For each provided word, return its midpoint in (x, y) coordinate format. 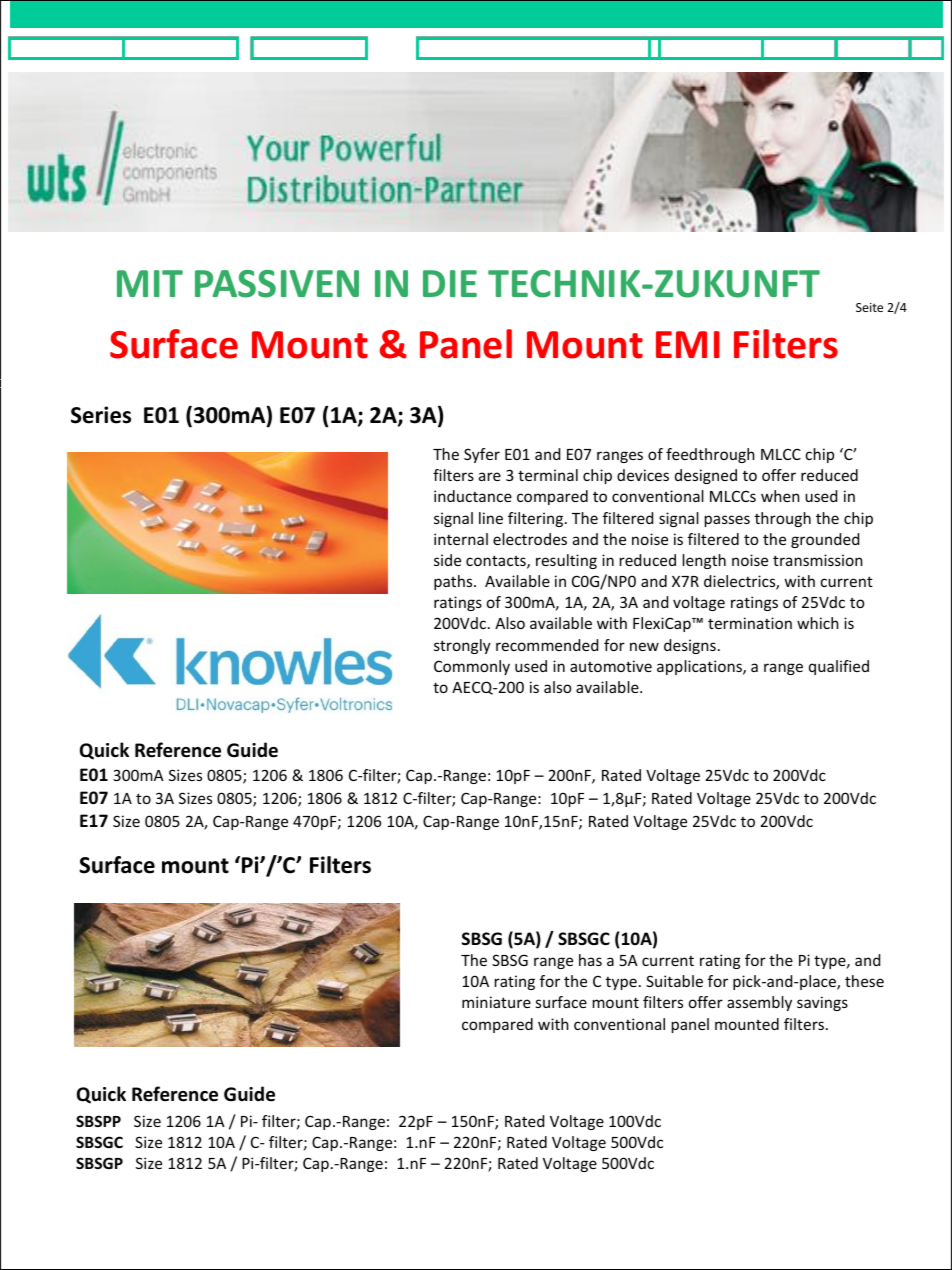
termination (750, 623)
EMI (688, 344)
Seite (869, 307)
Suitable (674, 981)
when (780, 496)
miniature (496, 1002)
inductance (473, 496)
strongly (462, 646)
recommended (547, 645)
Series (101, 415)
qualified (839, 667)
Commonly (472, 667)
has (590, 960)
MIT (150, 283)
